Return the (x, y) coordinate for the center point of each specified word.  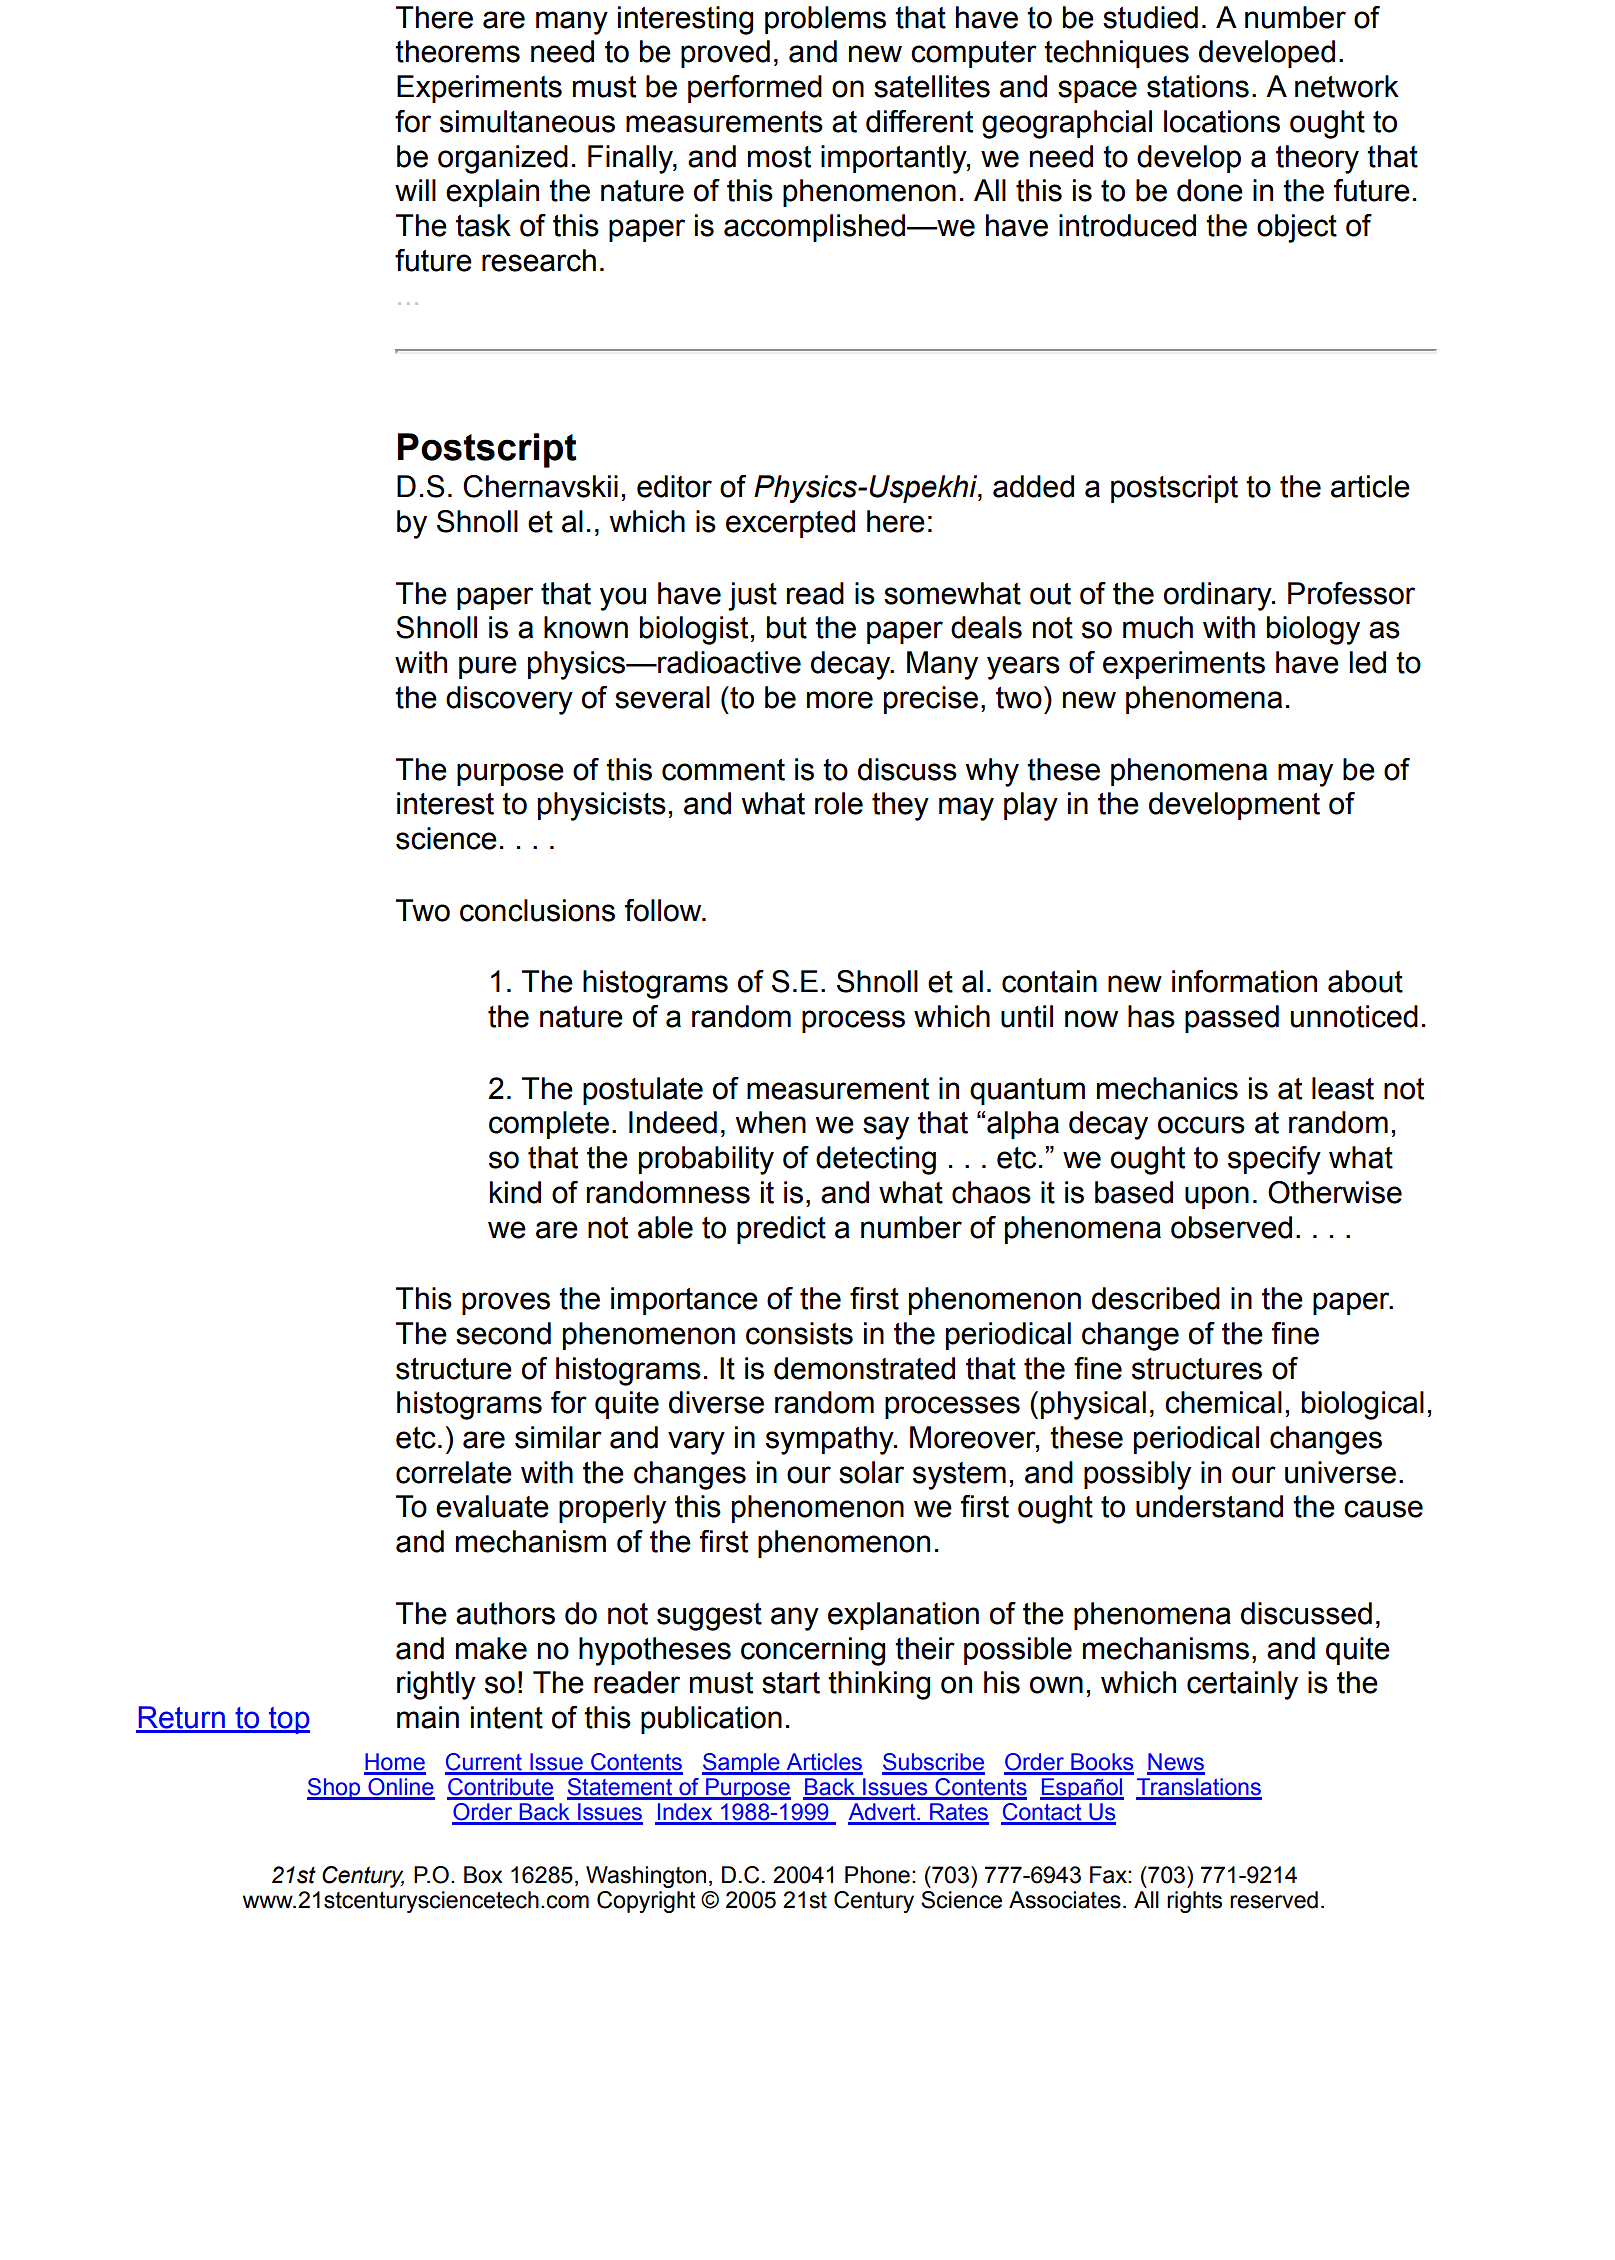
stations (1198, 86)
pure (488, 667)
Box (483, 1875)
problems (825, 20)
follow (664, 910)
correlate (454, 1472)
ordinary (1219, 596)
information (1244, 981)
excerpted (790, 524)
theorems (457, 51)
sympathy (831, 1440)
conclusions (537, 910)
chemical (1223, 1402)
